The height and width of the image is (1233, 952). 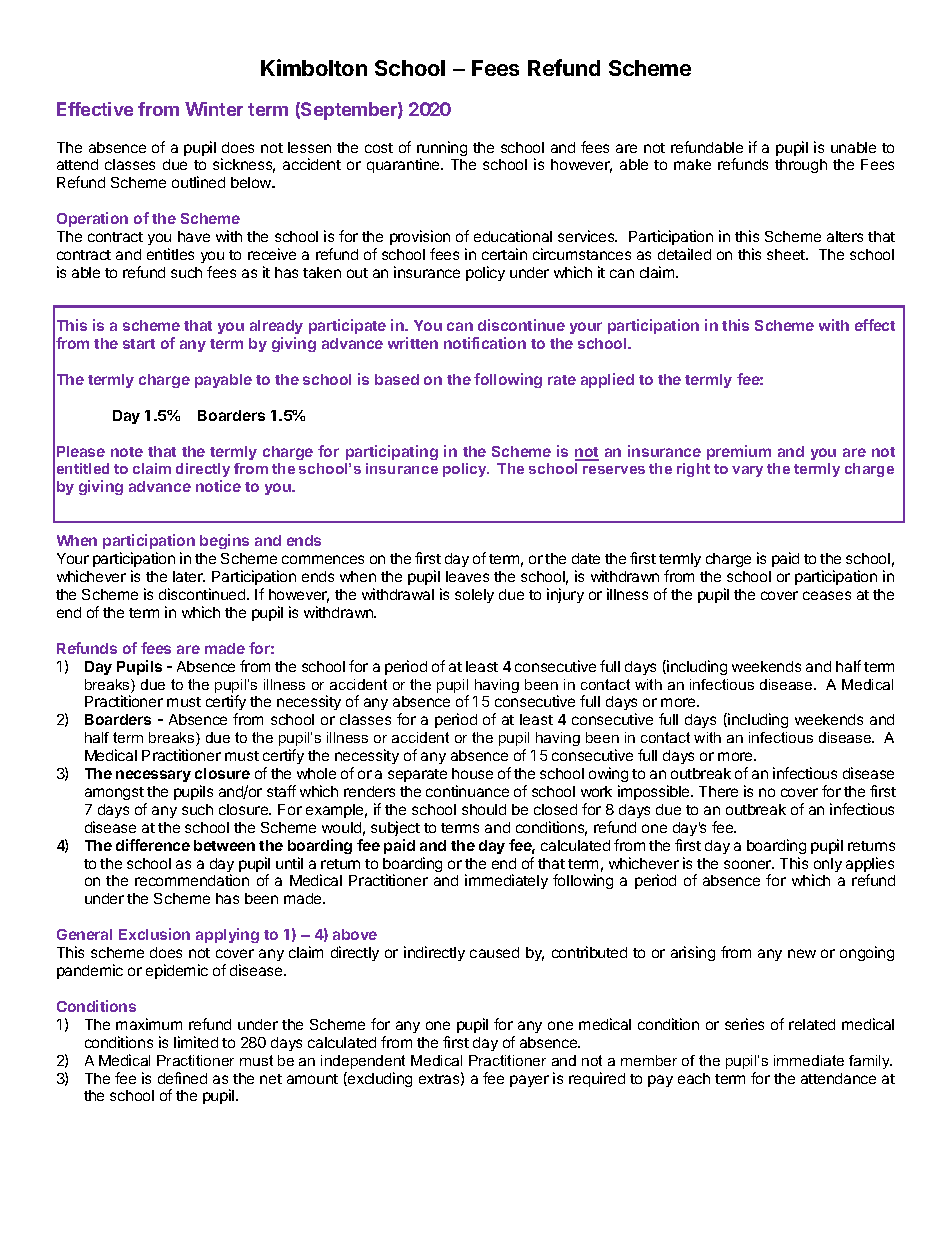 I want to click on through, so click(x=801, y=166).
